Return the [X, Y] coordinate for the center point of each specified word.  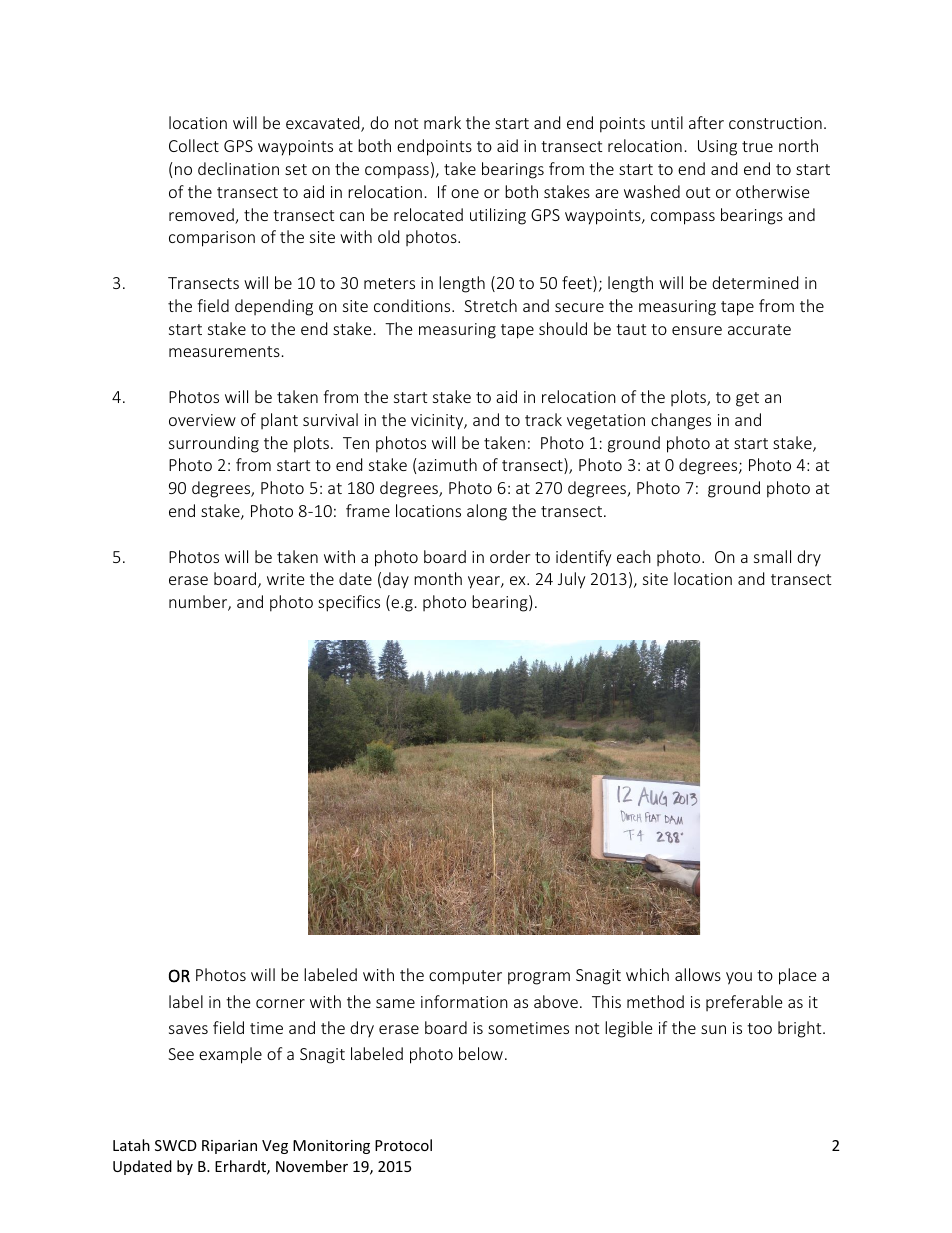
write [285, 579]
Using [717, 148]
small [772, 556]
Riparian [229, 1147]
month [438, 578]
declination [238, 168]
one [465, 193]
